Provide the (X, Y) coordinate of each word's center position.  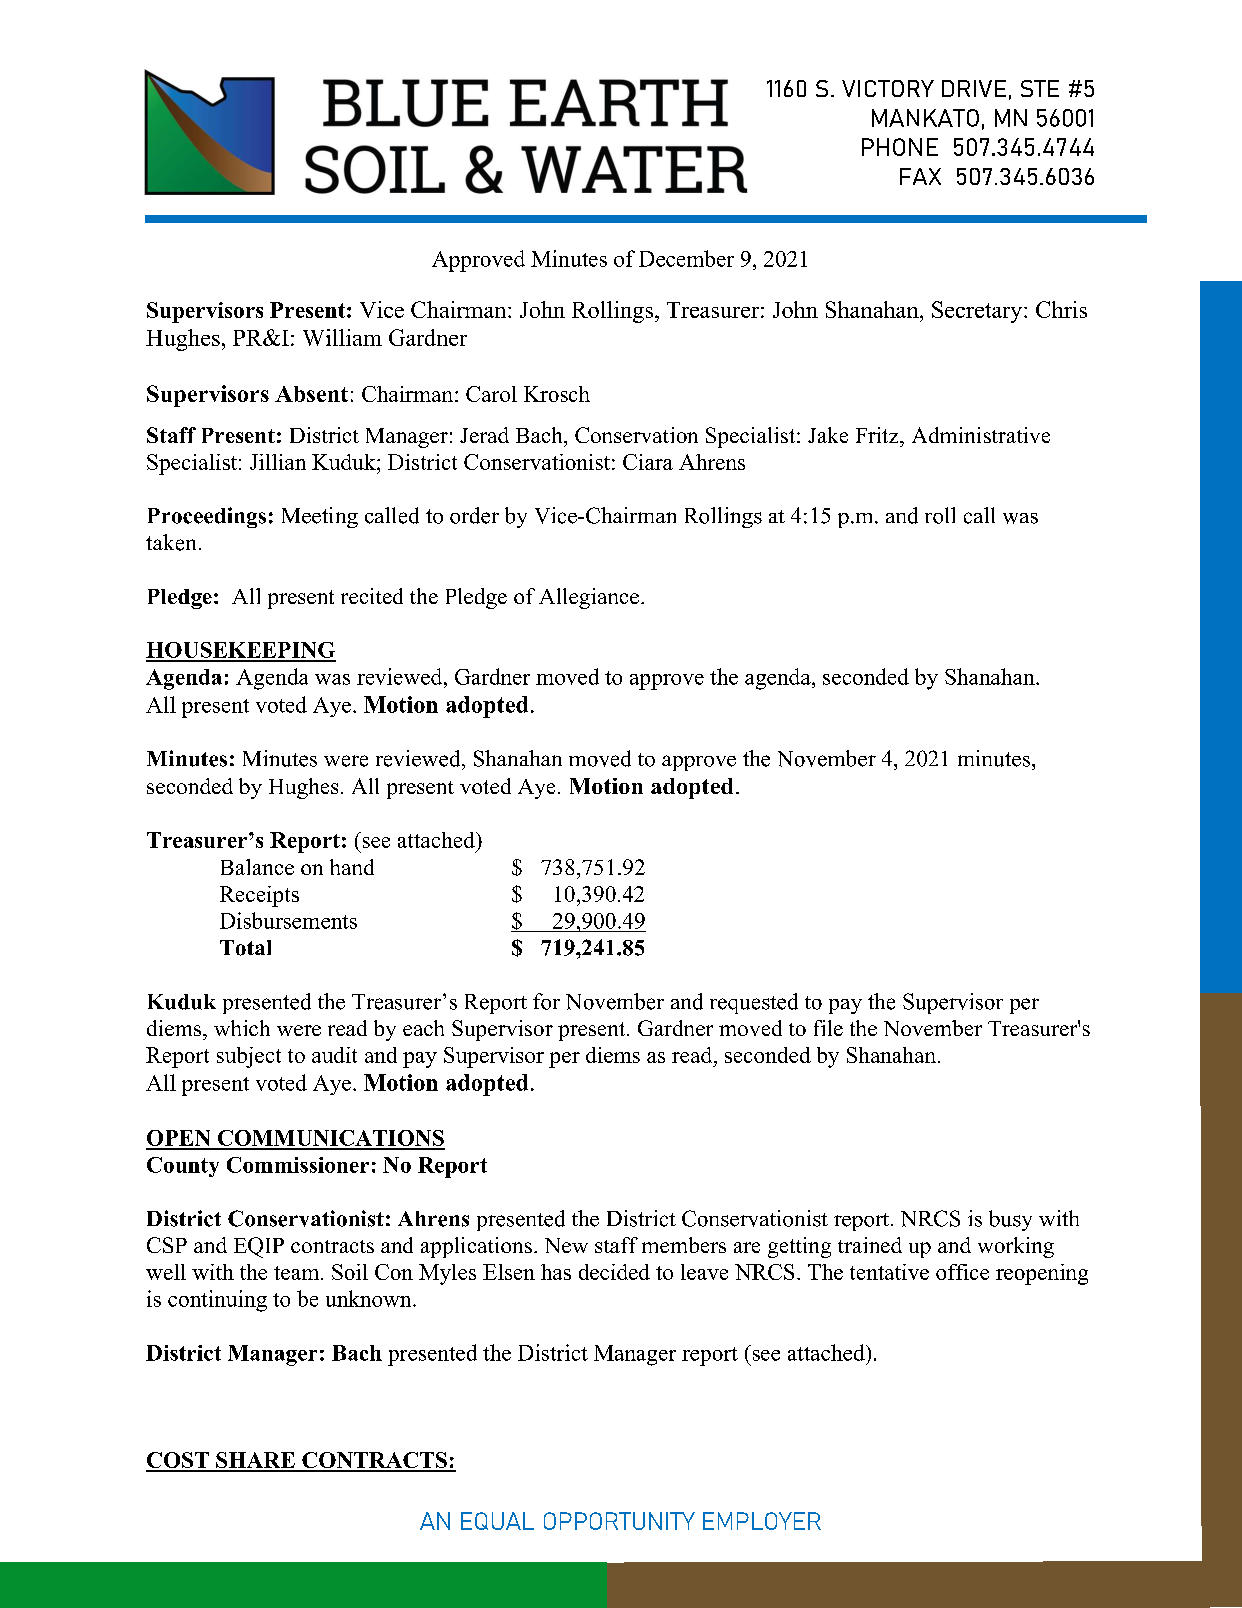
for (546, 1001)
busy (1010, 1220)
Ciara (648, 462)
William (342, 337)
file (828, 1028)
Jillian (278, 462)
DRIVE (974, 88)
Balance (257, 867)
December (686, 258)
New (566, 1245)
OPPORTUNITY (619, 1521)
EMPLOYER (762, 1521)
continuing (217, 1301)
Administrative (981, 435)
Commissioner (298, 1165)
